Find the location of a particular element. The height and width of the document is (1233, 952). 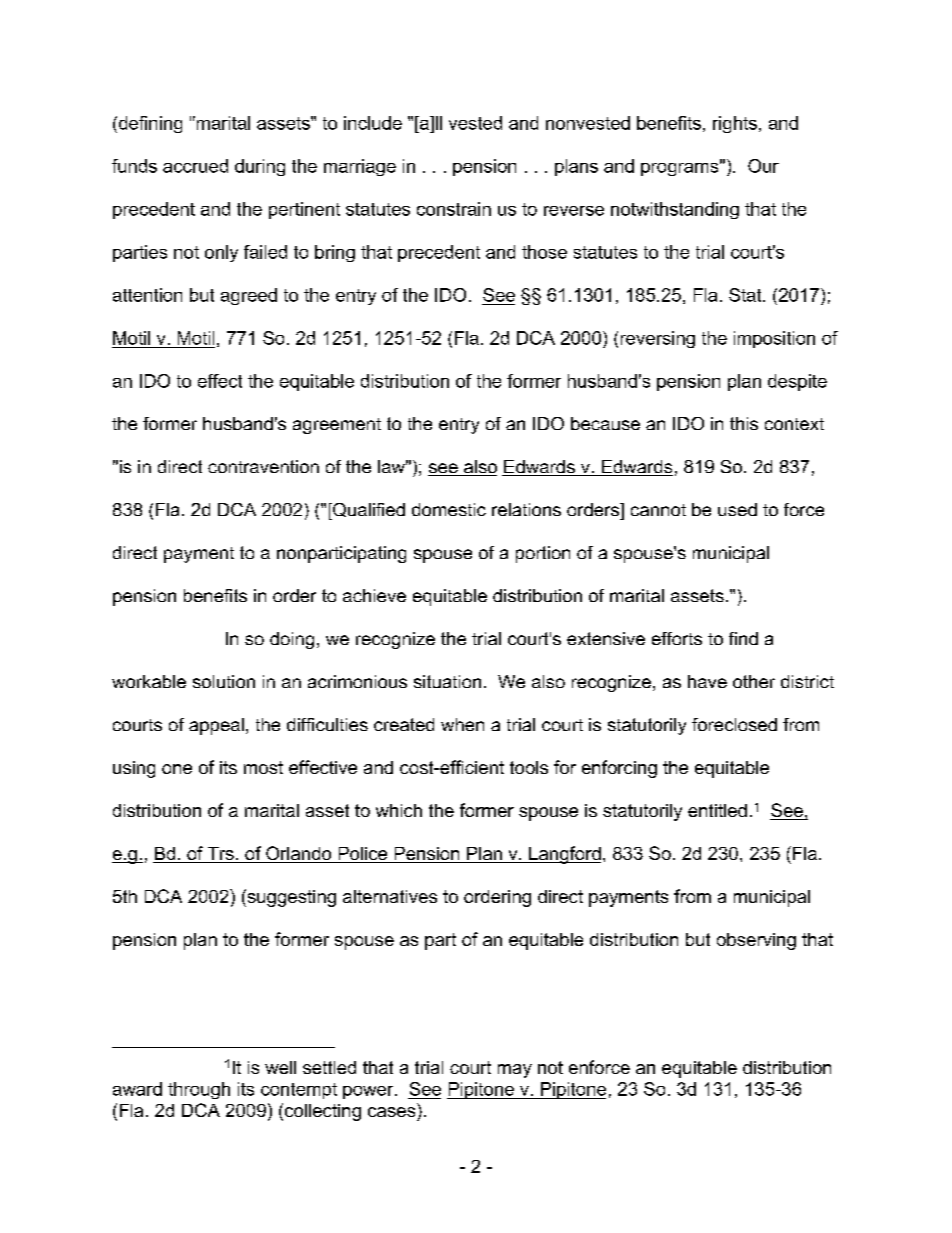

rights is located at coordinates (735, 124).
